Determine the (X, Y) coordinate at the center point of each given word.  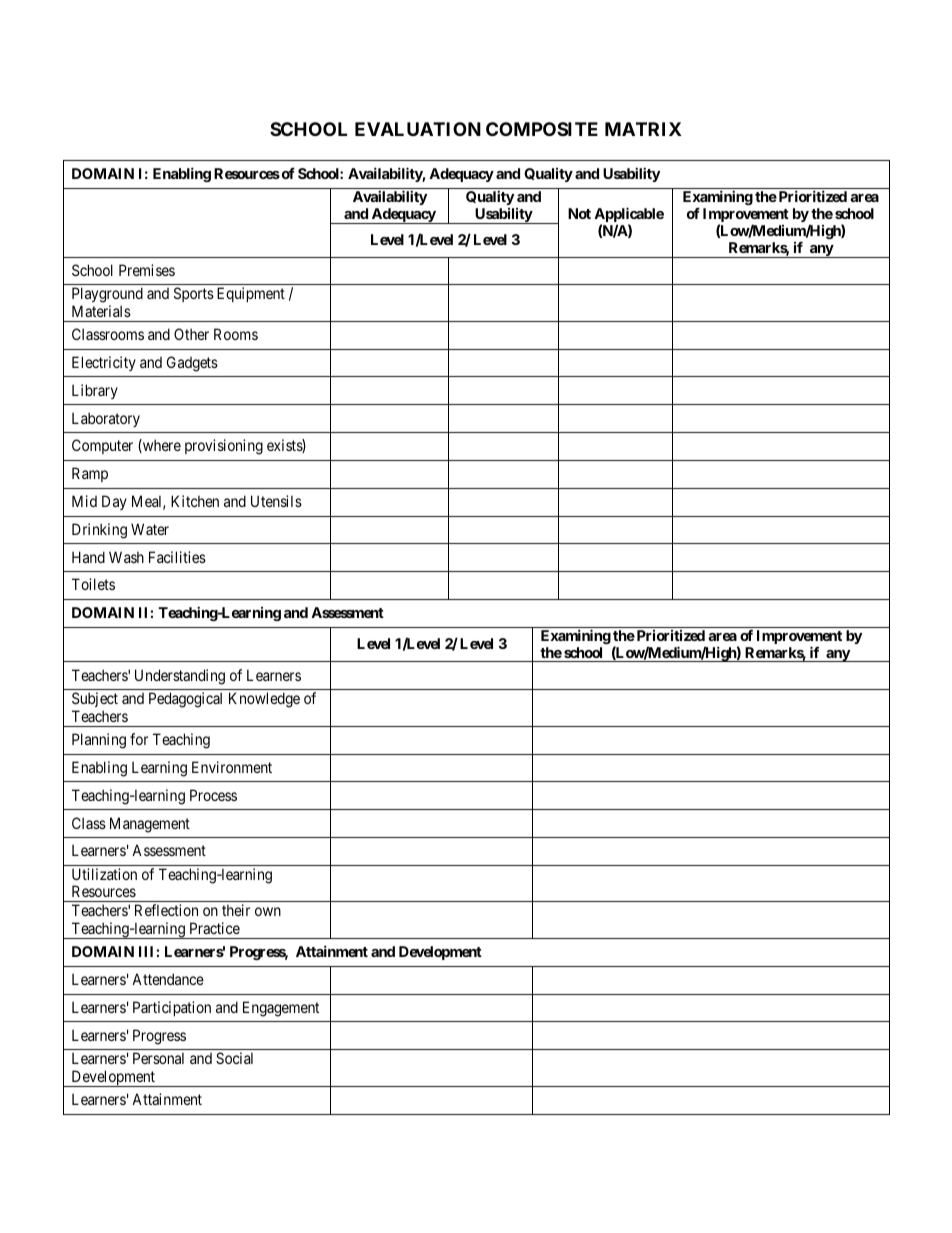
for (139, 739)
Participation (172, 1008)
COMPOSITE (542, 129)
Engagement (281, 1009)
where (161, 446)
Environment (232, 767)
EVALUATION (418, 129)
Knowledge (264, 700)
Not (579, 213)
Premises (147, 270)
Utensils (276, 501)
